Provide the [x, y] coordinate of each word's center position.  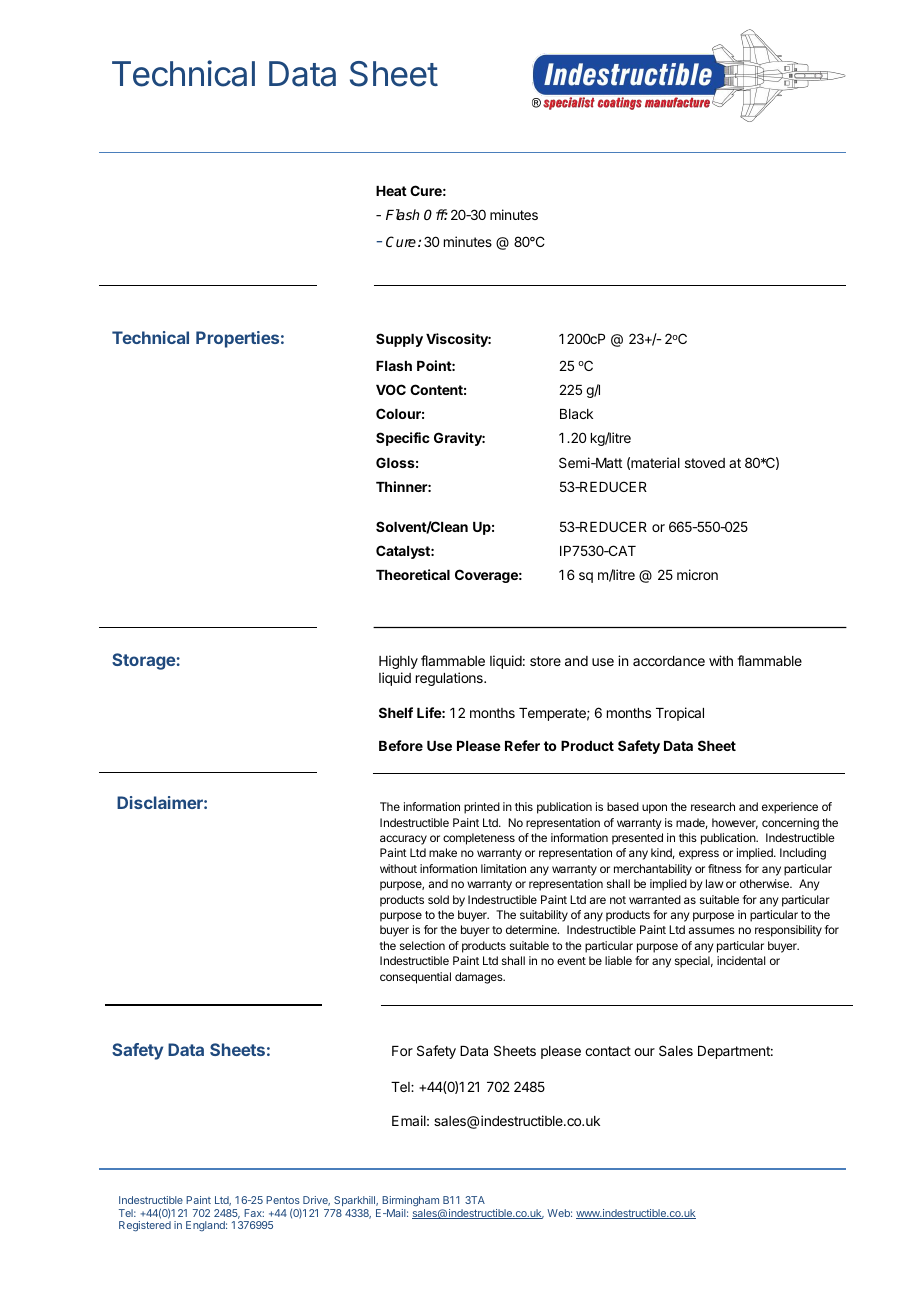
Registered [145, 1226]
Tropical [680, 714]
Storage [144, 661]
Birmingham [409, 1203]
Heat [391, 191]
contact [608, 1051]
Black [576, 414]
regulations [450, 679]
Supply [399, 340]
